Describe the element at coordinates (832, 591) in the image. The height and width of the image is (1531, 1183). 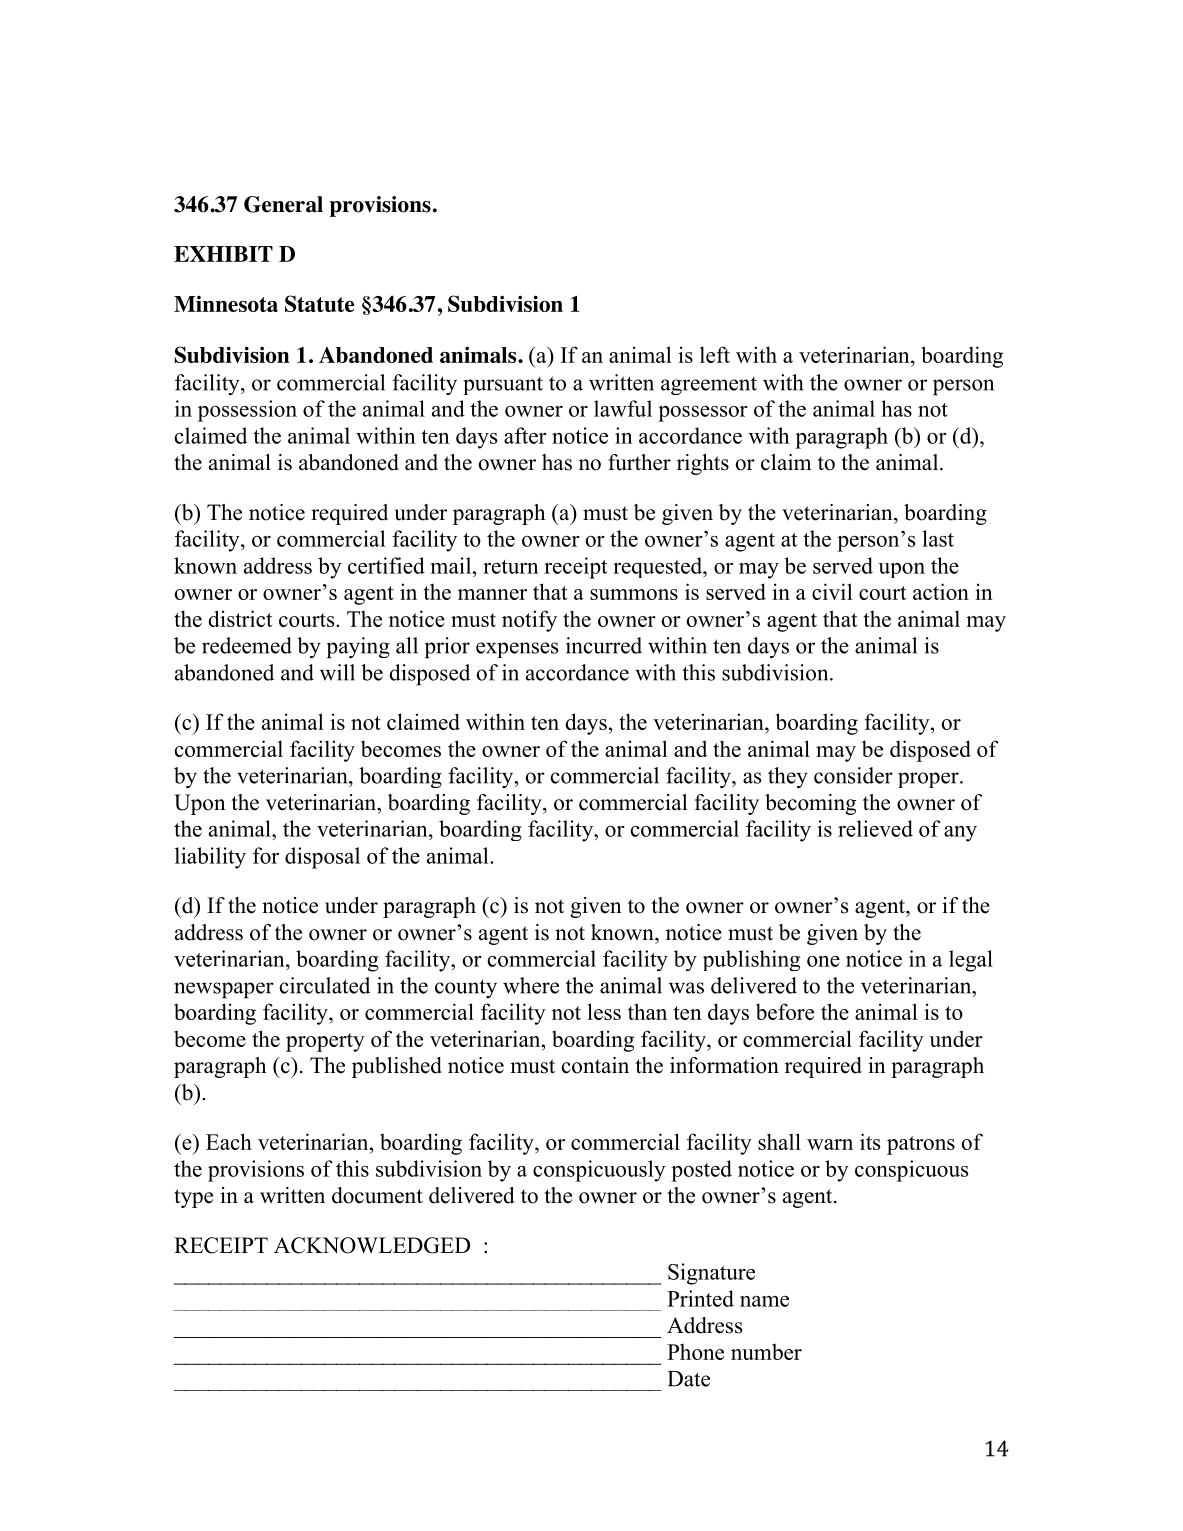
I see `civil` at that location.
